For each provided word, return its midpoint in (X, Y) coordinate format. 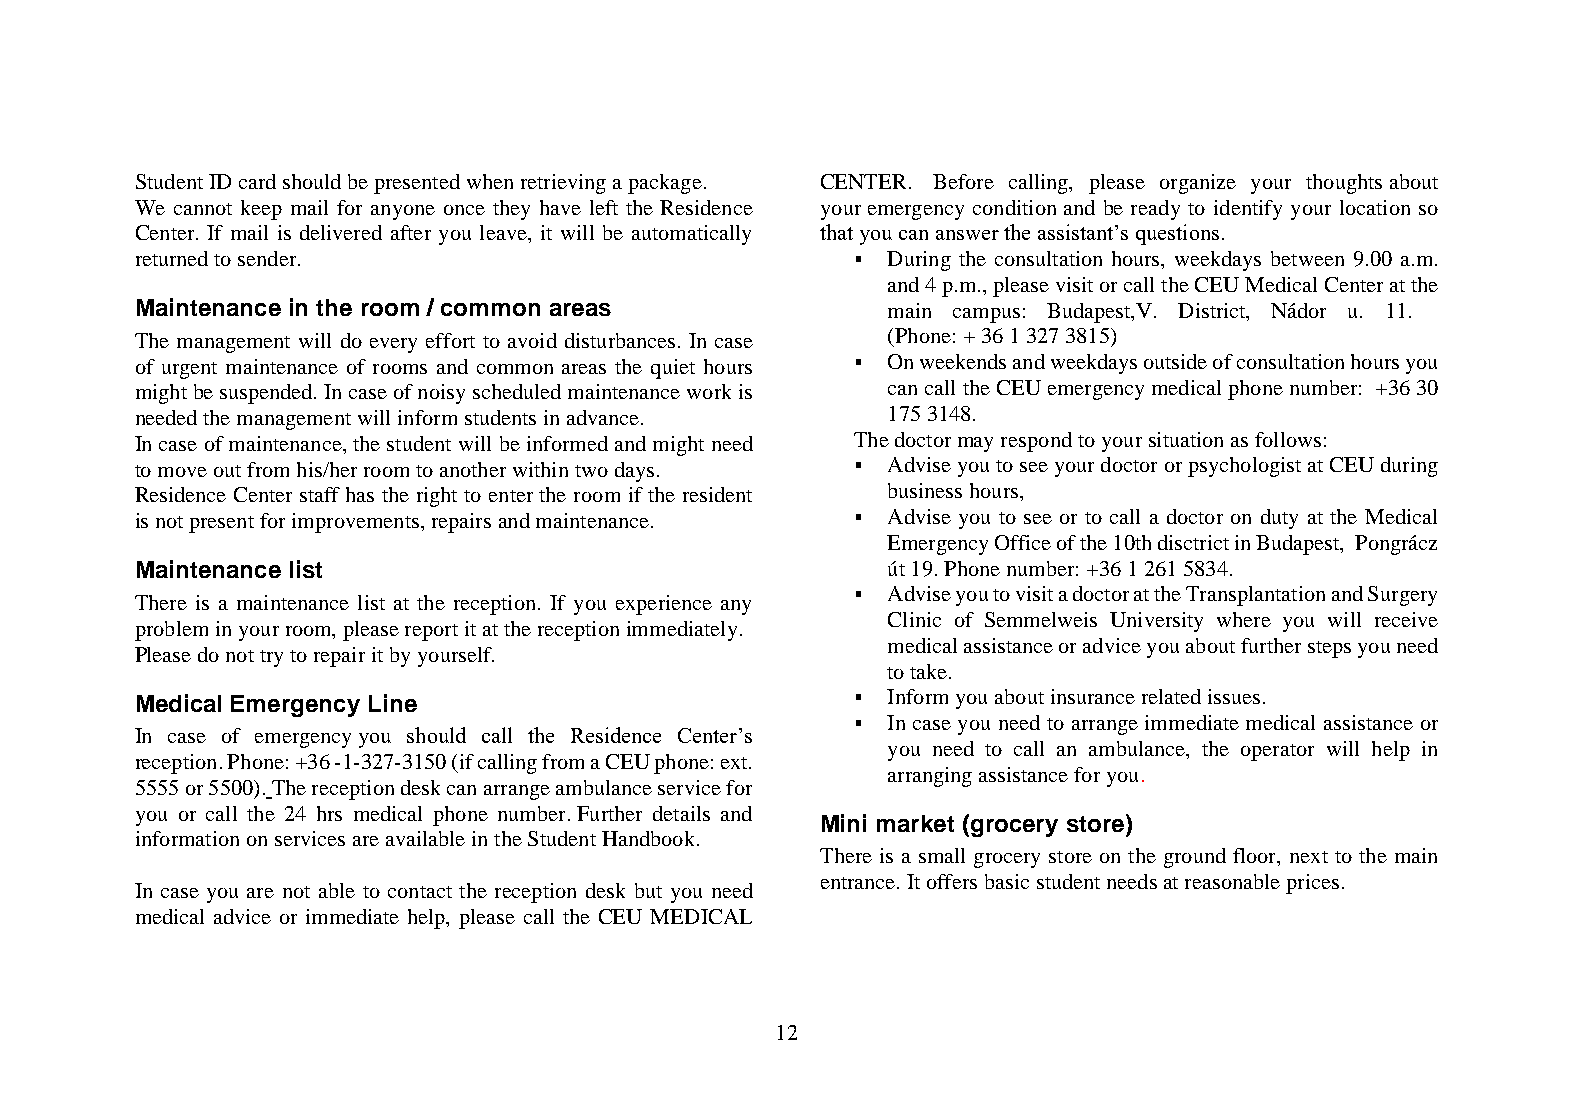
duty (1279, 519)
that (836, 232)
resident (717, 494)
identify (1248, 210)
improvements (355, 523)
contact (420, 892)
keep (261, 210)
